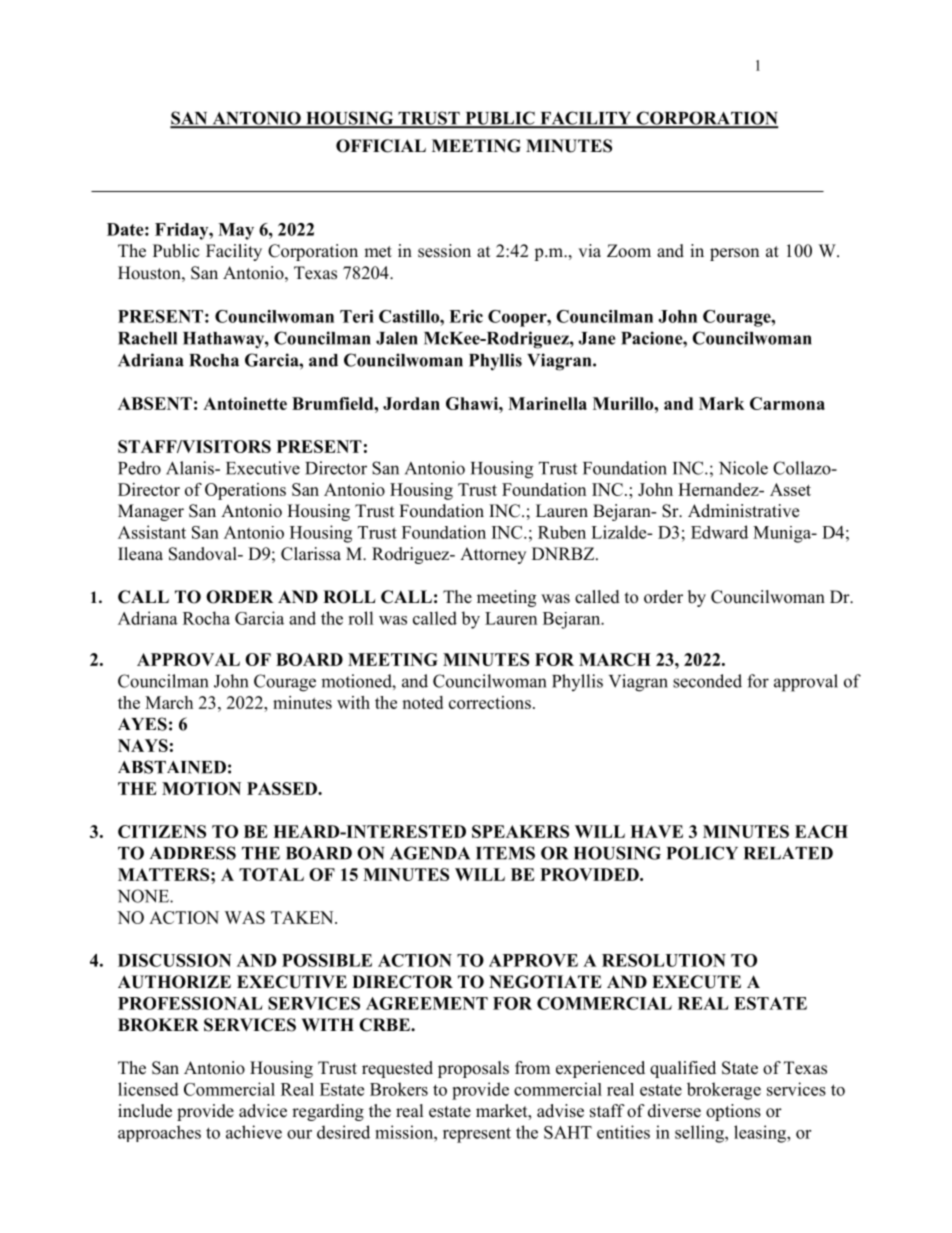 Image resolution: width=952 pixels, height=1233 pixels. Describe the element at coordinates (263, 1111) in the screenshot. I see `advice` at that location.
